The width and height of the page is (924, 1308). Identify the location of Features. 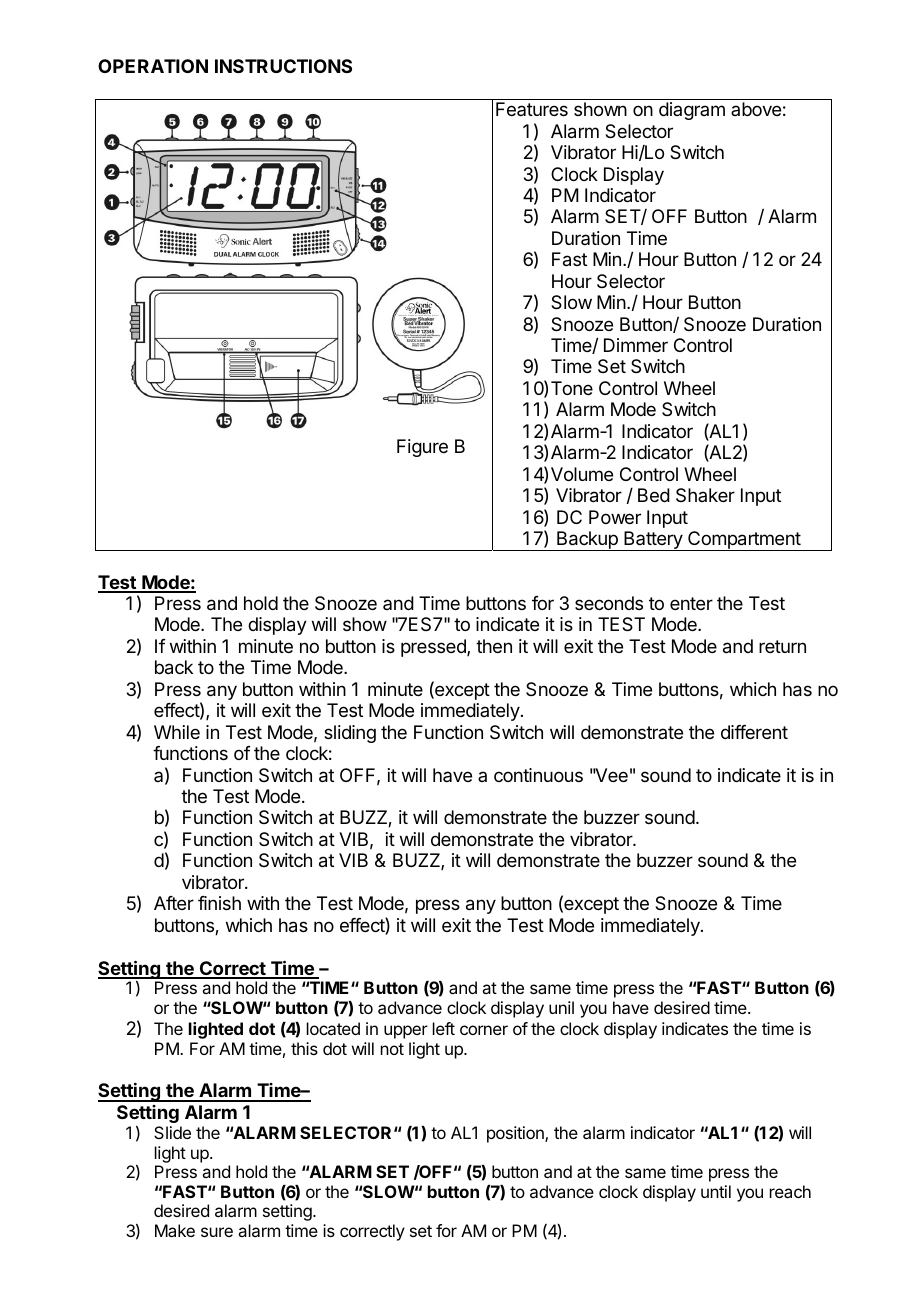
(532, 109).
